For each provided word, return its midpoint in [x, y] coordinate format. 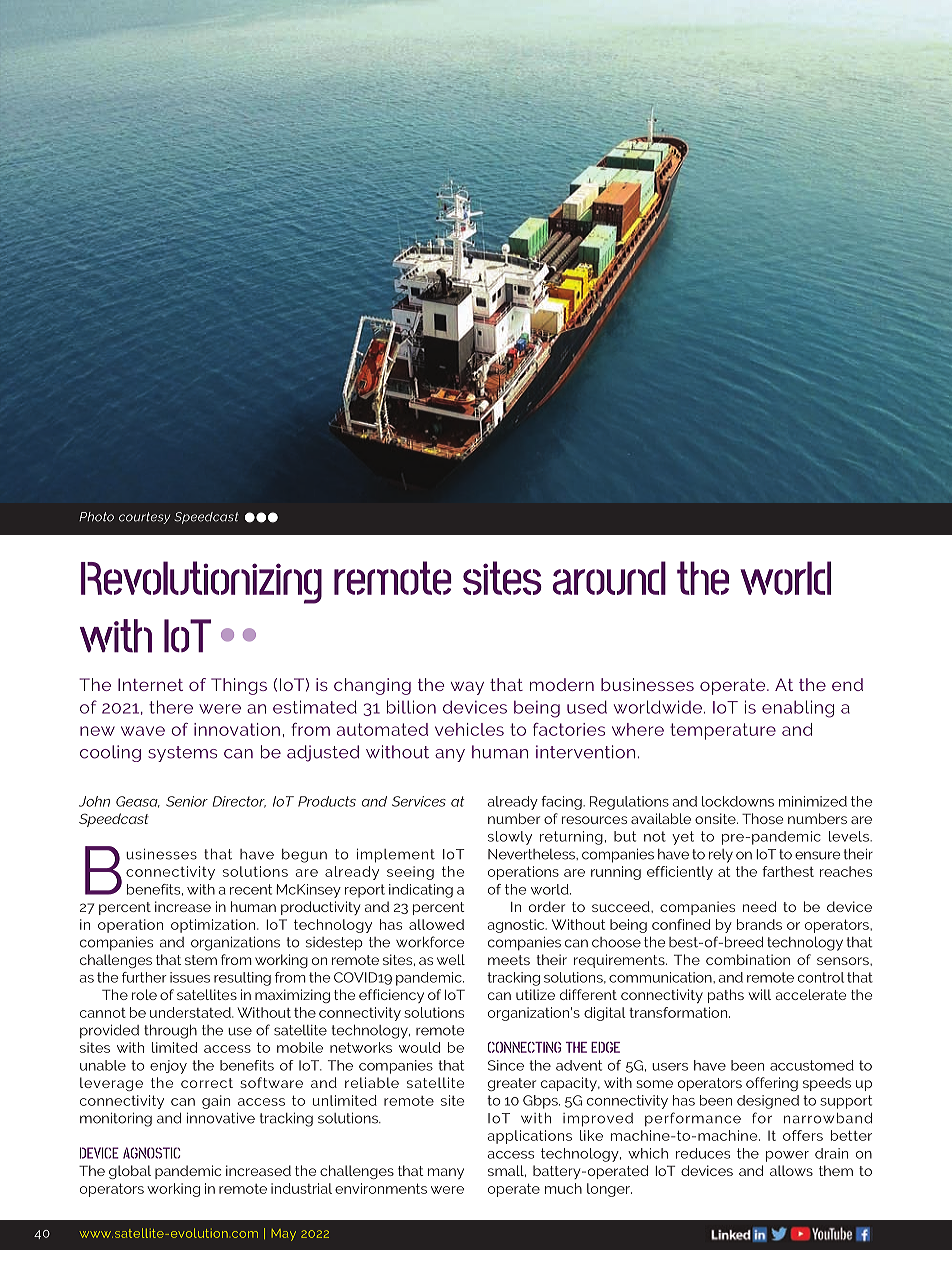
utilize [535, 994]
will [760, 994]
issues [190, 977]
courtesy [144, 518]
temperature [723, 731]
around [609, 578]
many [446, 1173]
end [847, 684]
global [130, 1172]
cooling [110, 753]
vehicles [469, 729]
